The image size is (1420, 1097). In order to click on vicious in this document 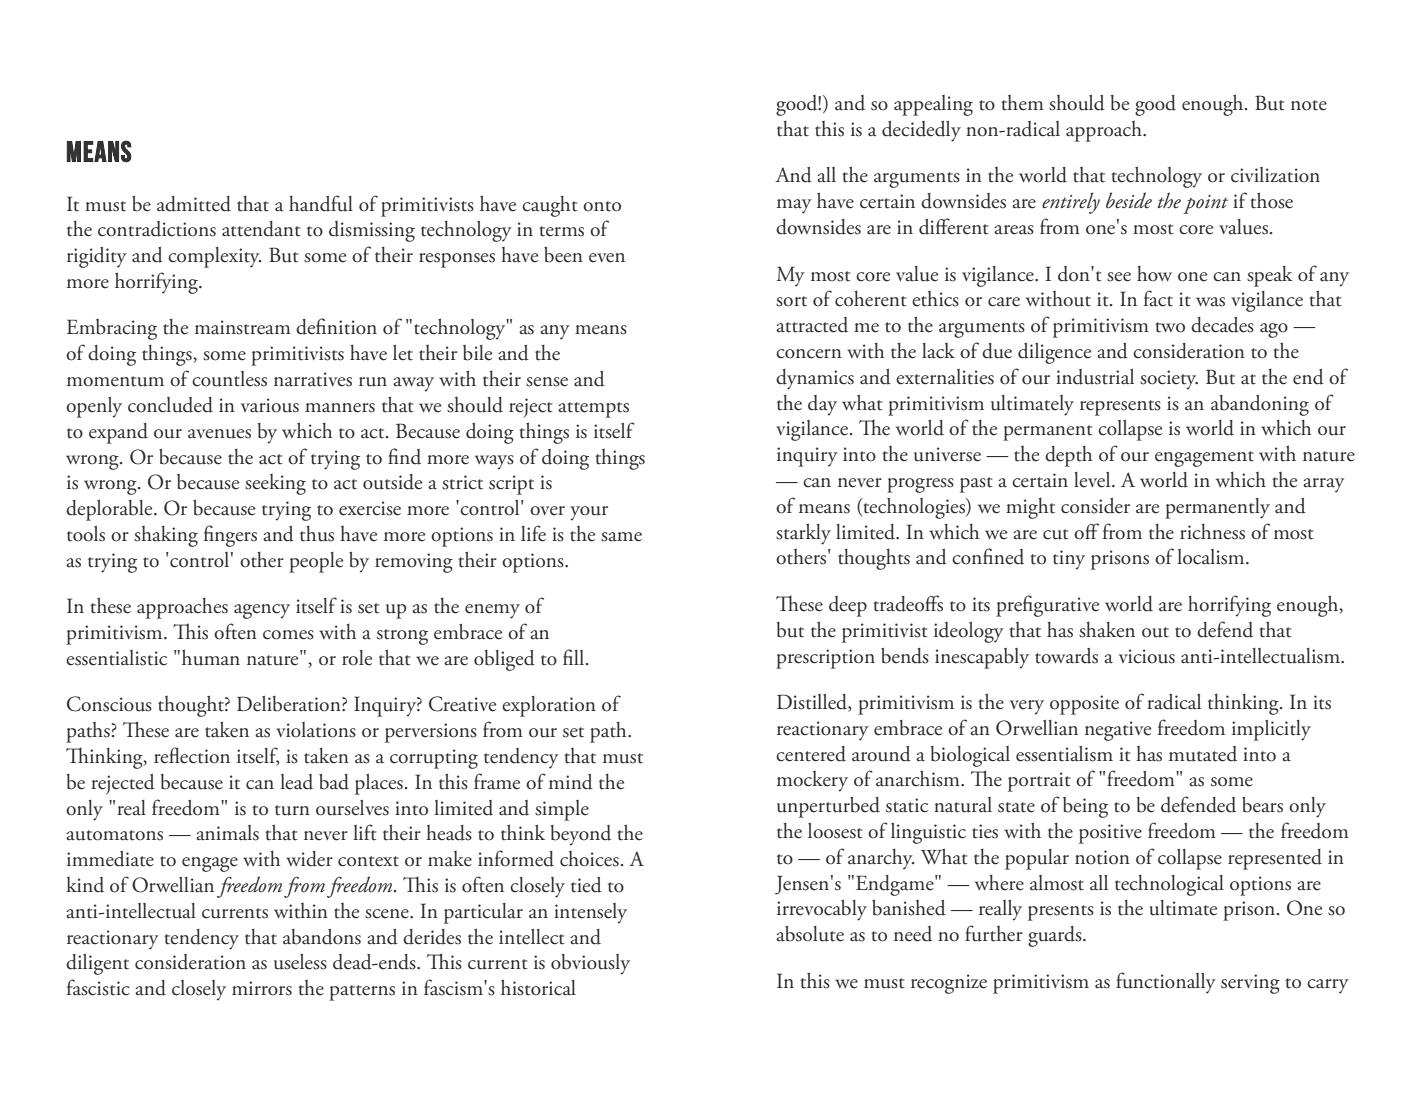, I will do `click(1147, 656)`.
